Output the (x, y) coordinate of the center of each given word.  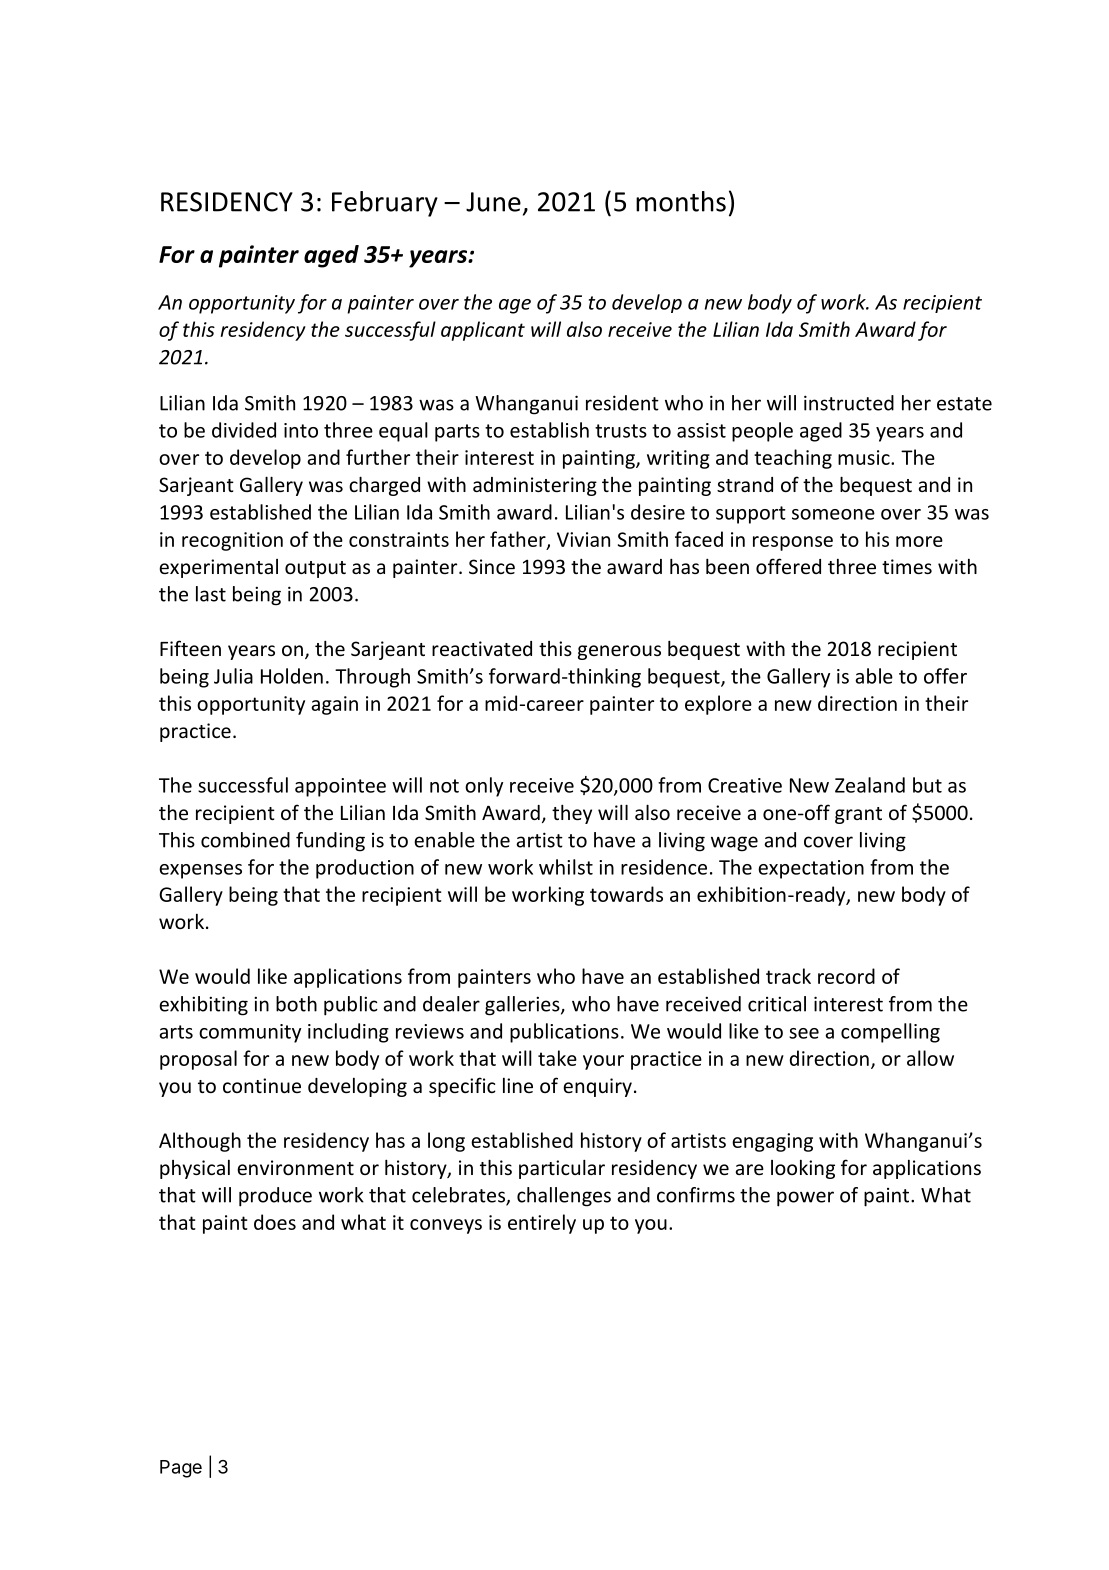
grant (858, 815)
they (572, 814)
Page (181, 1469)
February (385, 204)
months (681, 201)
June (493, 202)
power (805, 1199)
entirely (542, 1224)
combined (245, 840)
